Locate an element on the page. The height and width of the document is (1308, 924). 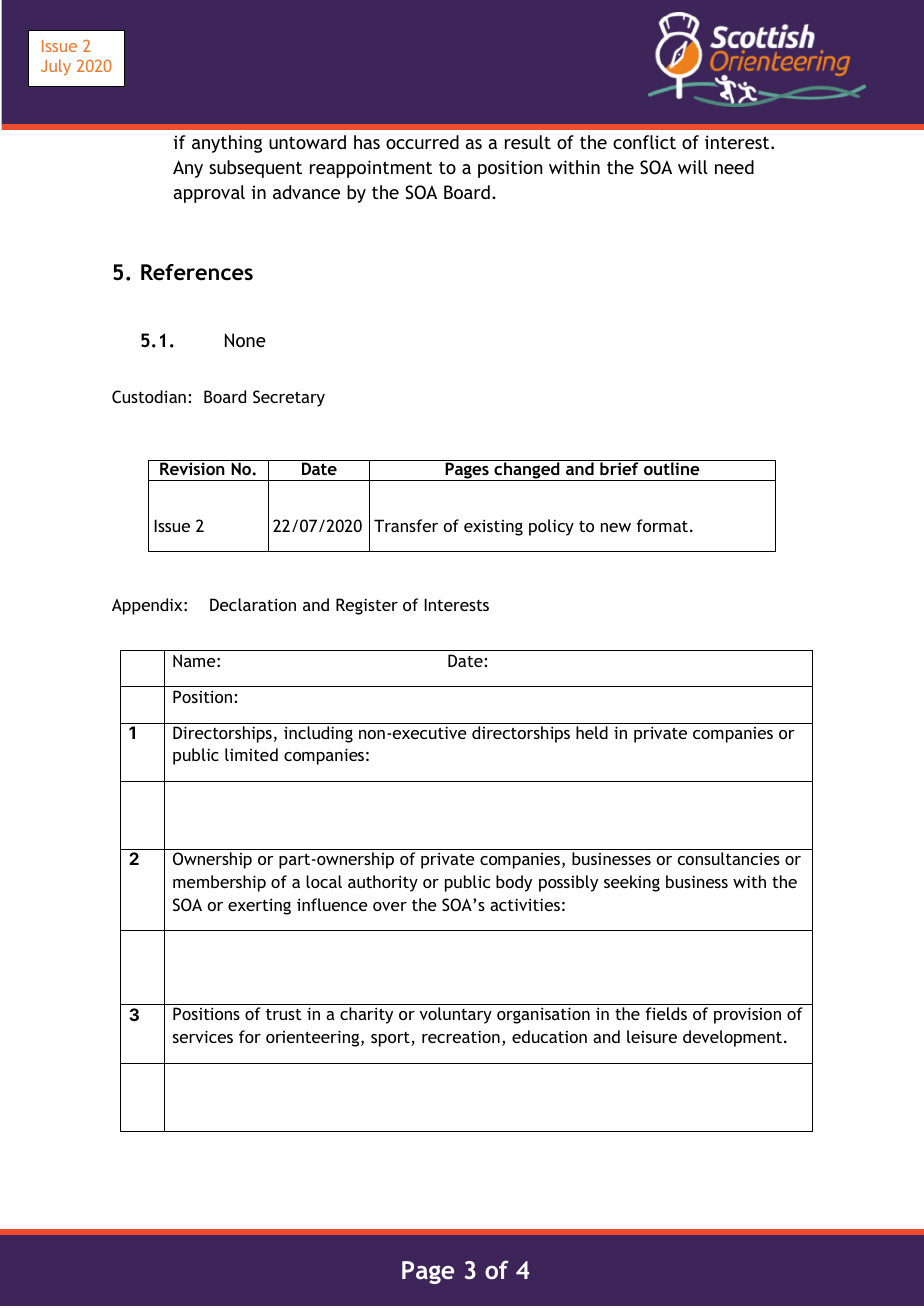
services is located at coordinates (203, 1036).
